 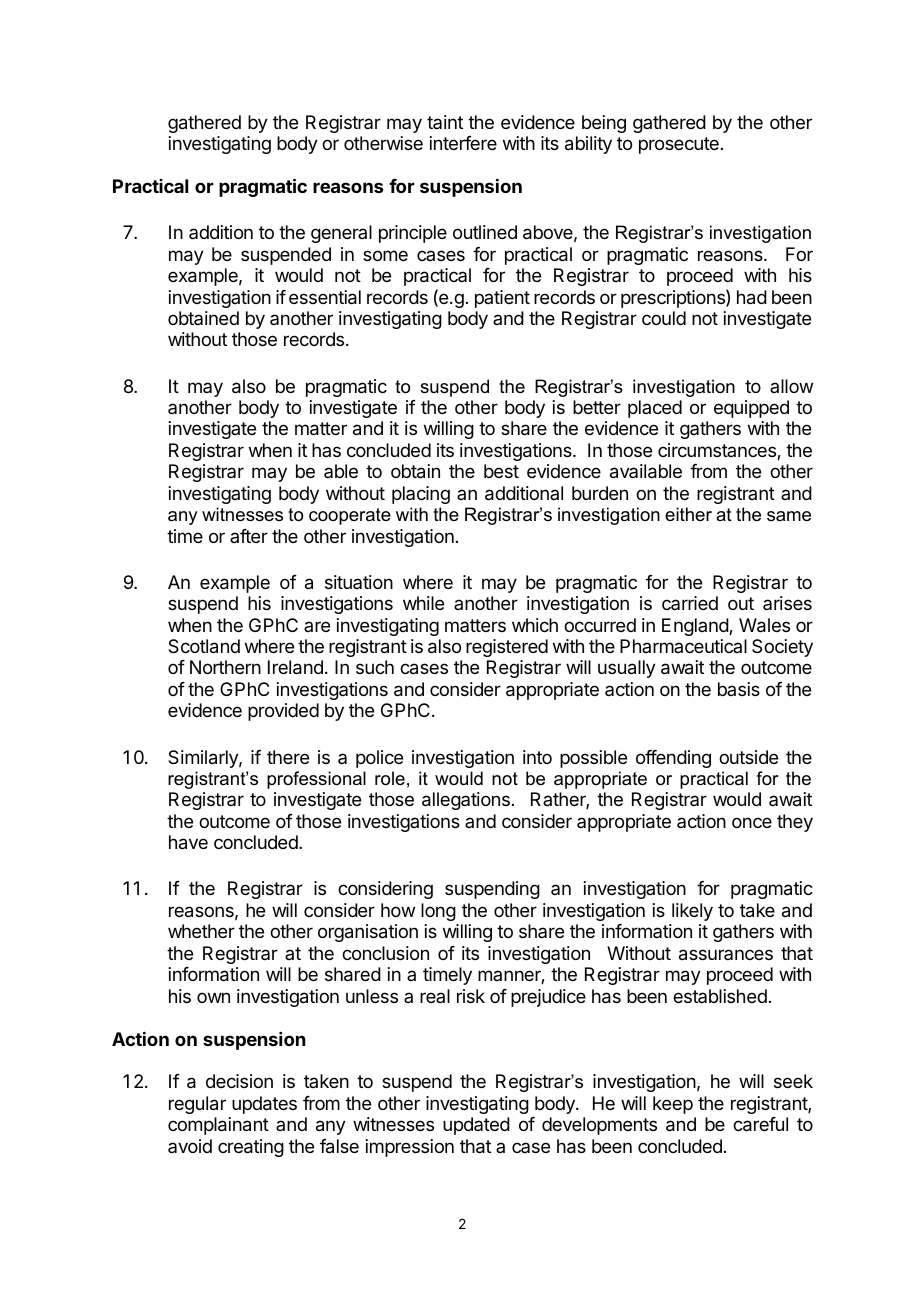 What do you see at coordinates (679, 145) in the document?
I see `prosecute` at bounding box center [679, 145].
